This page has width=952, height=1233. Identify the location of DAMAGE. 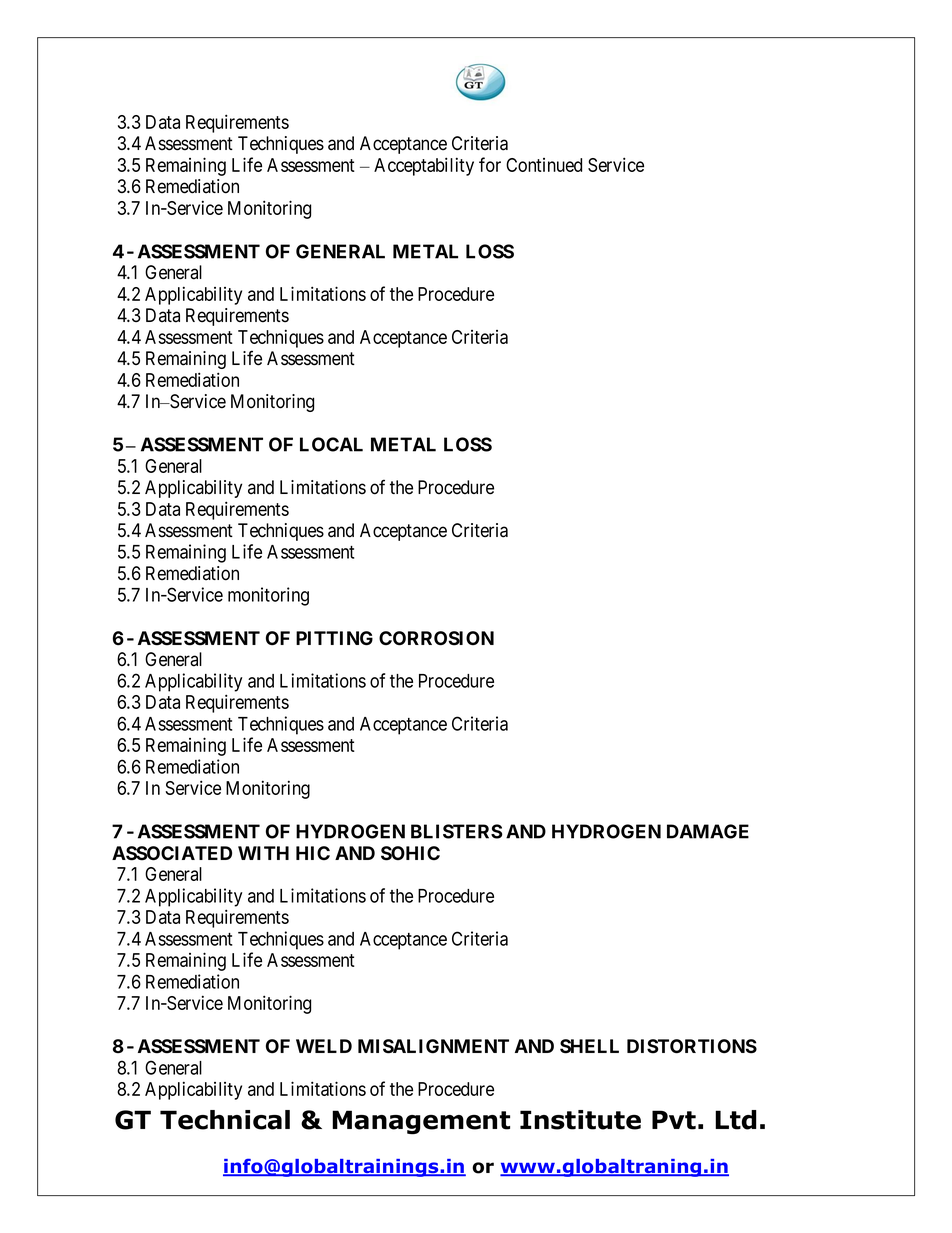
(708, 831).
